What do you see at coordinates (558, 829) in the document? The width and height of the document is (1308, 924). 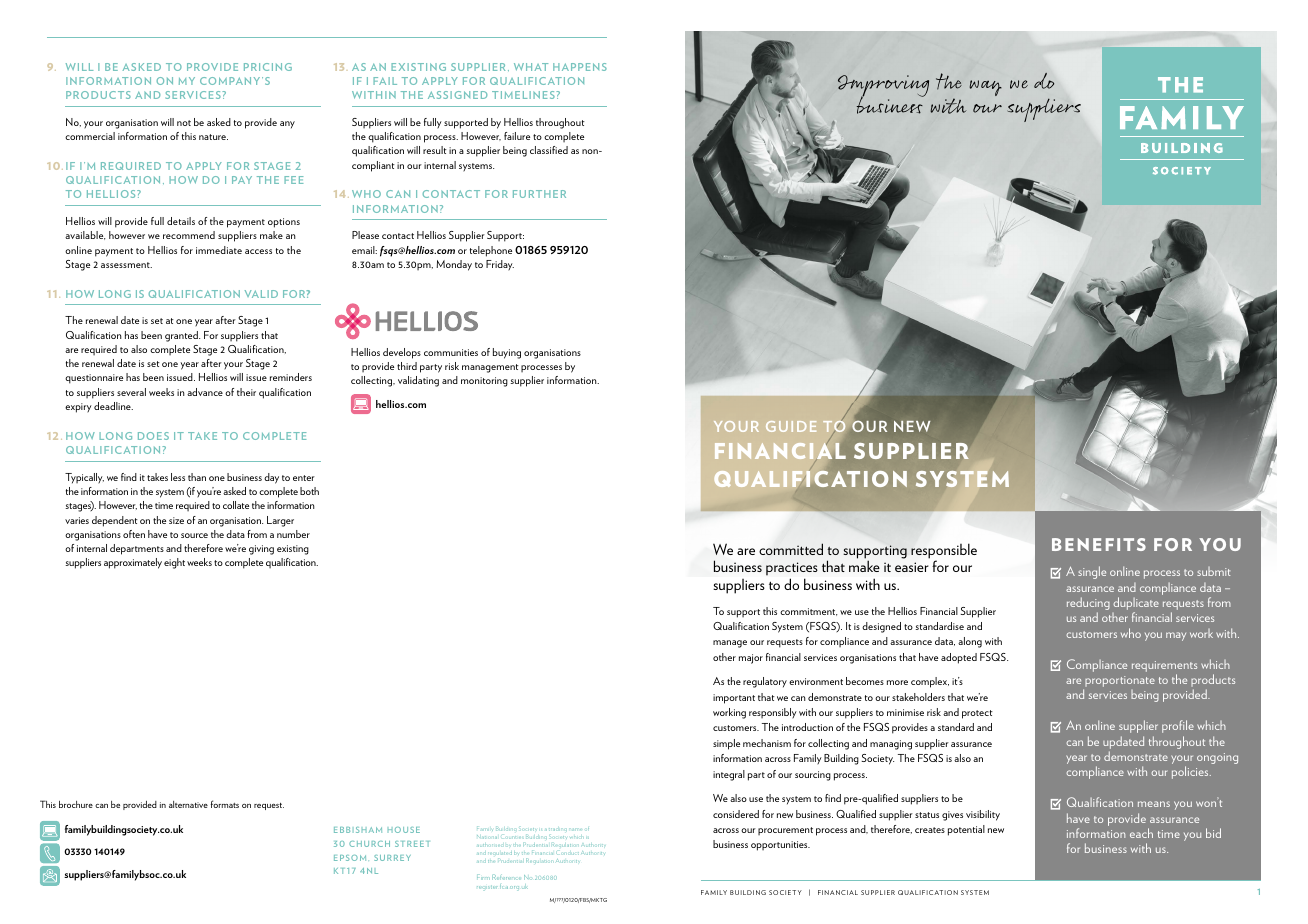 I see `trading` at bounding box center [558, 829].
